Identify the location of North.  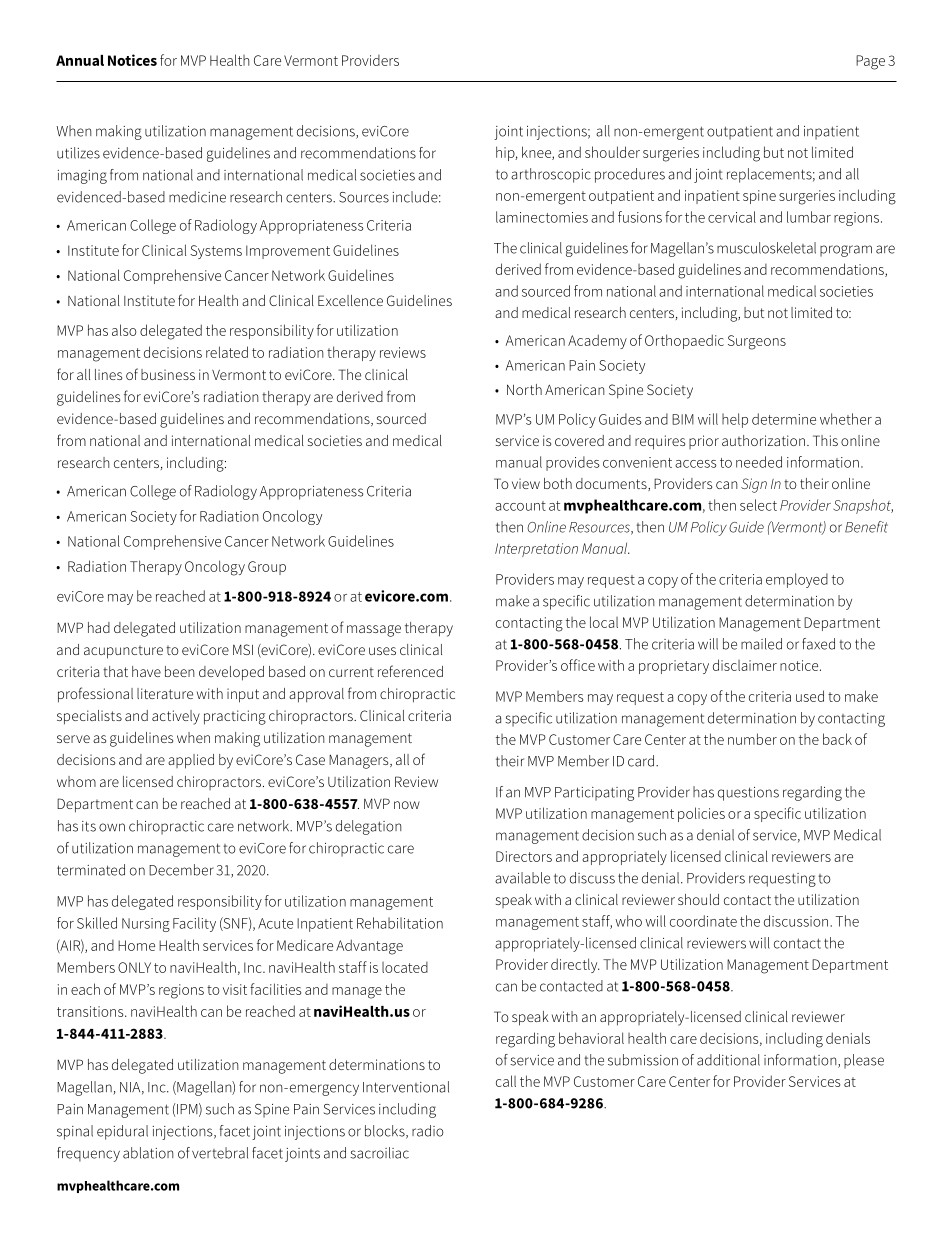
(524, 389).
